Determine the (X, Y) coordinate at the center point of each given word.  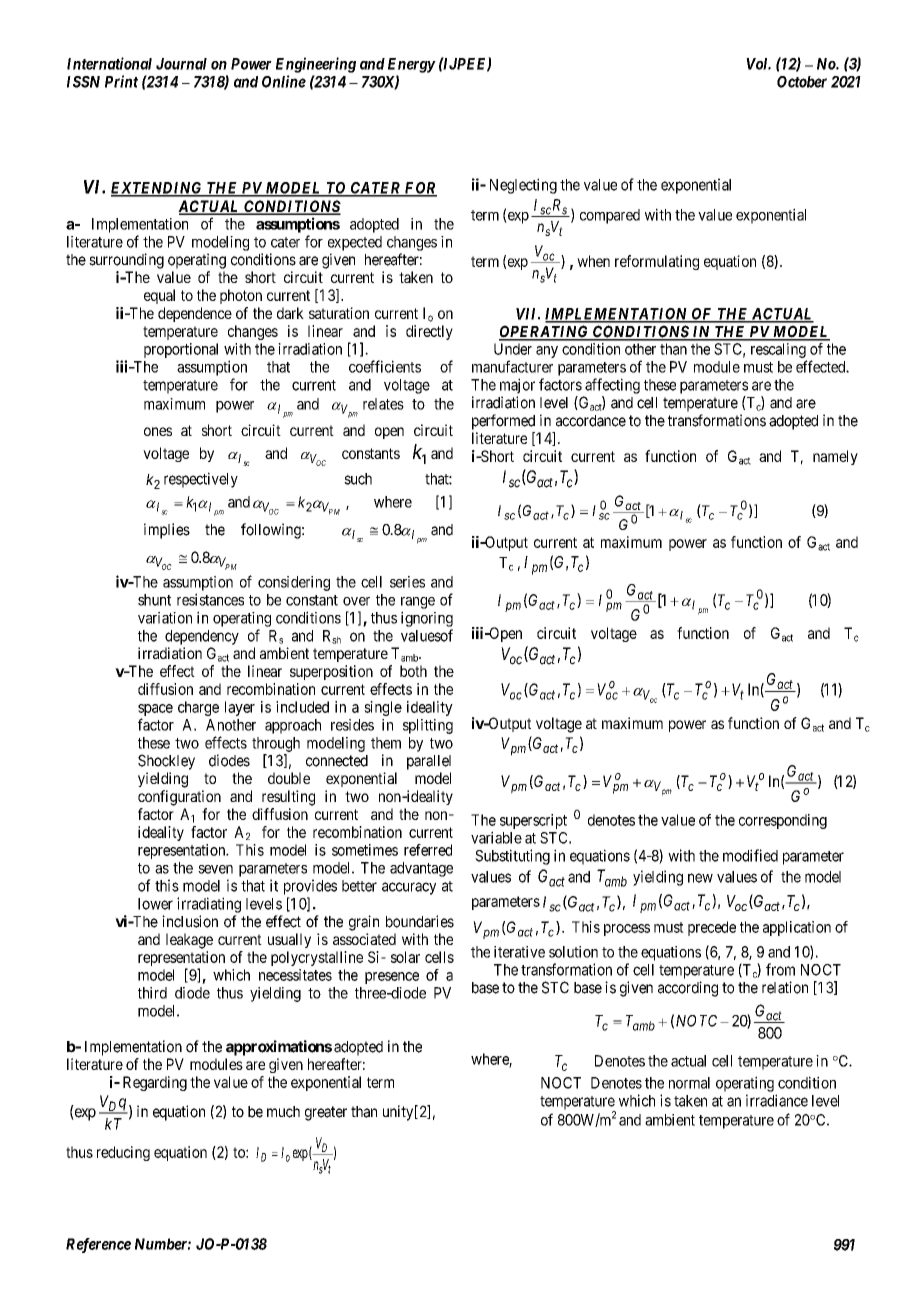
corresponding (783, 821)
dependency (202, 637)
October (802, 82)
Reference (98, 1245)
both (413, 671)
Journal (181, 64)
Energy (412, 65)
